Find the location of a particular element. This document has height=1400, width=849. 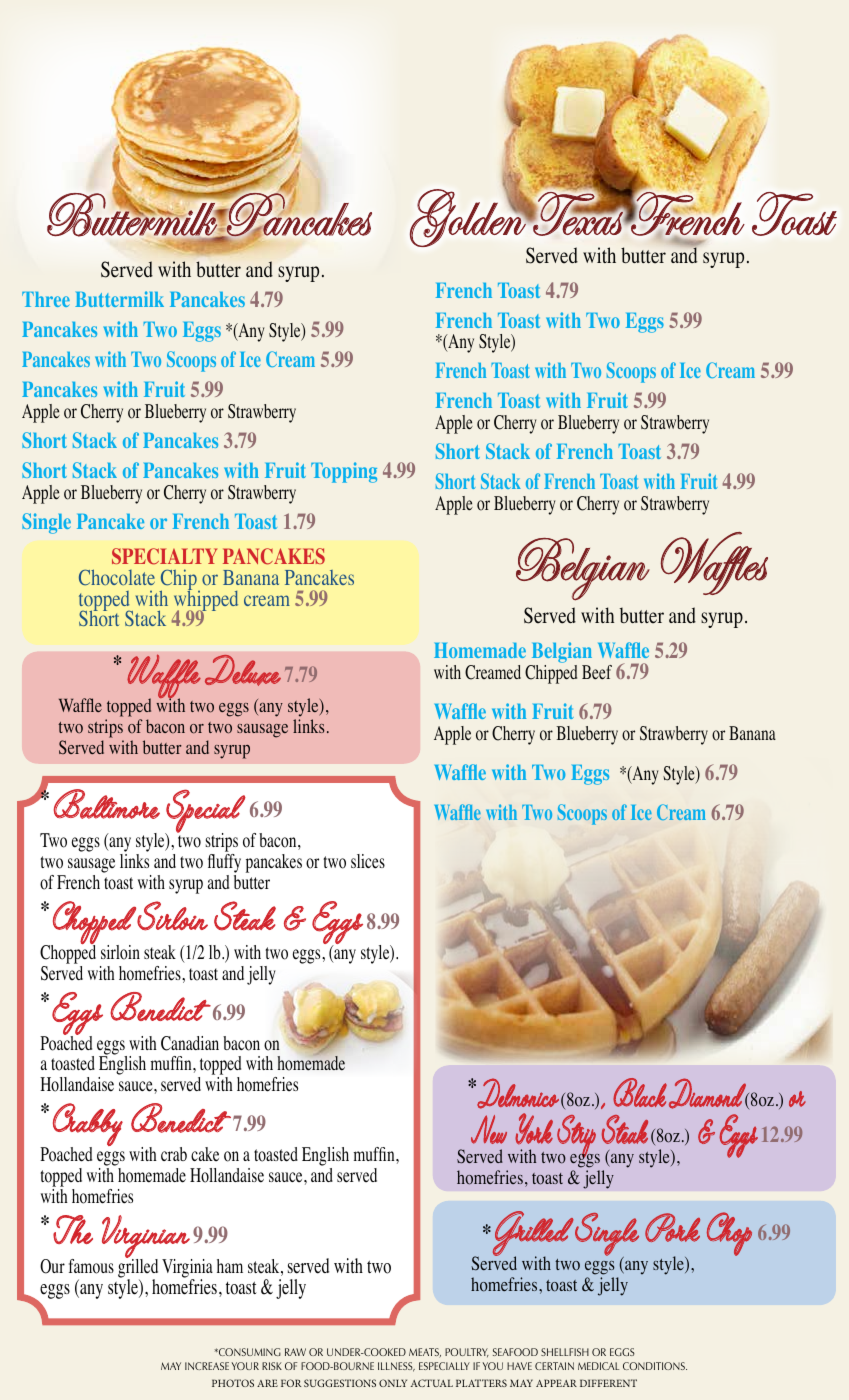

Deluxe is located at coordinates (243, 670).
